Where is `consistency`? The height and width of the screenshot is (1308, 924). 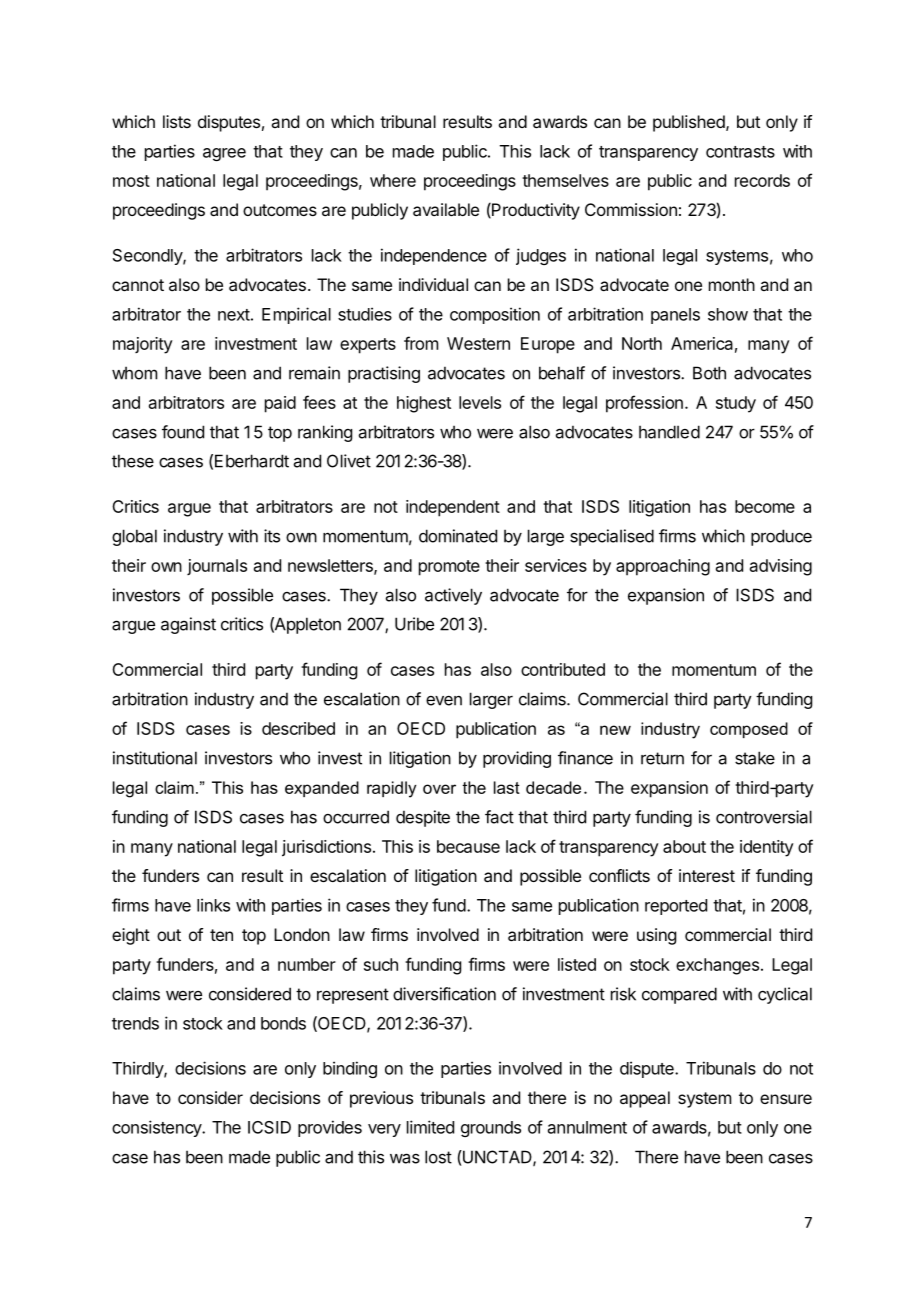
consistency is located at coordinates (157, 1128).
